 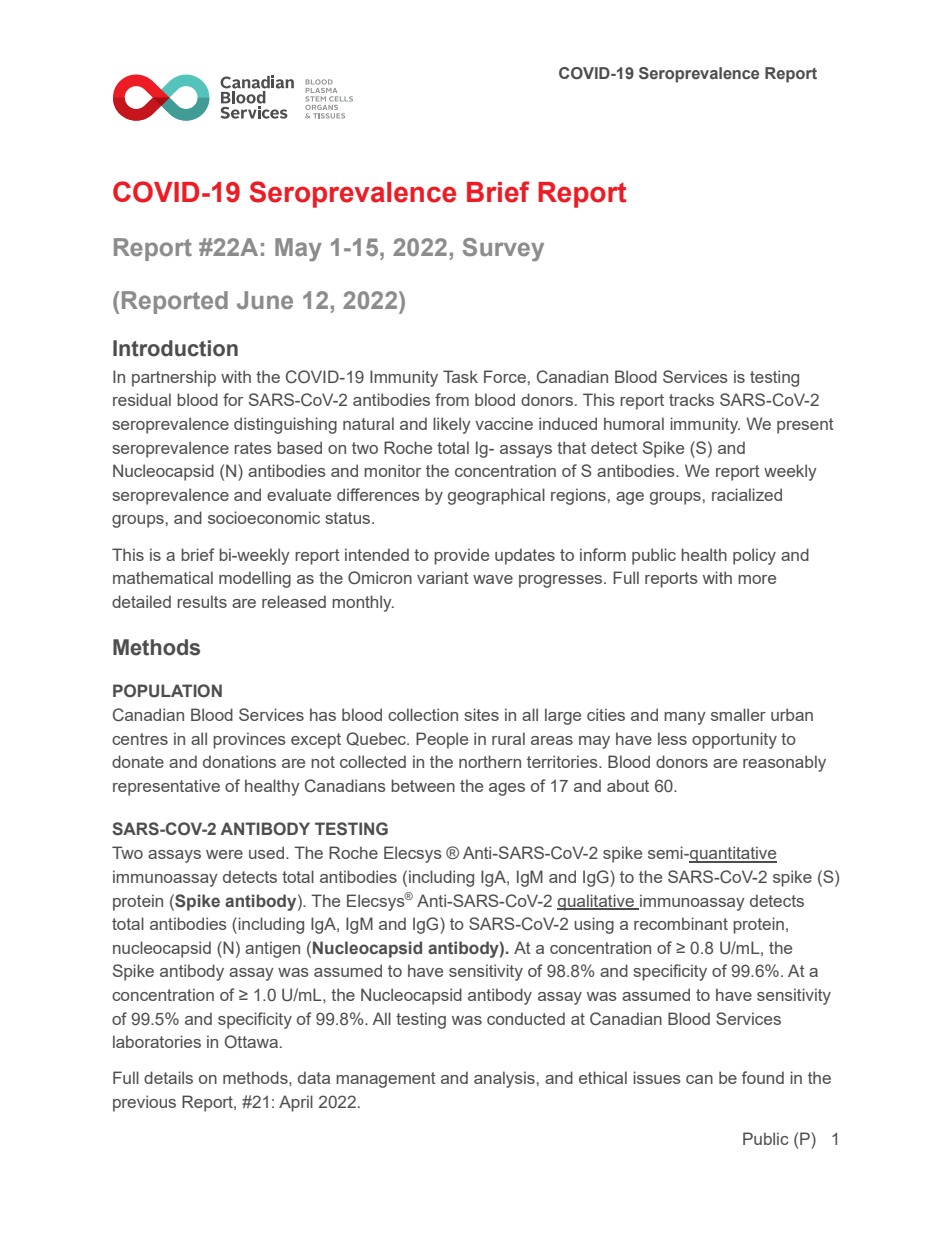 What do you see at coordinates (634, 423) in the document?
I see `humoral` at bounding box center [634, 423].
